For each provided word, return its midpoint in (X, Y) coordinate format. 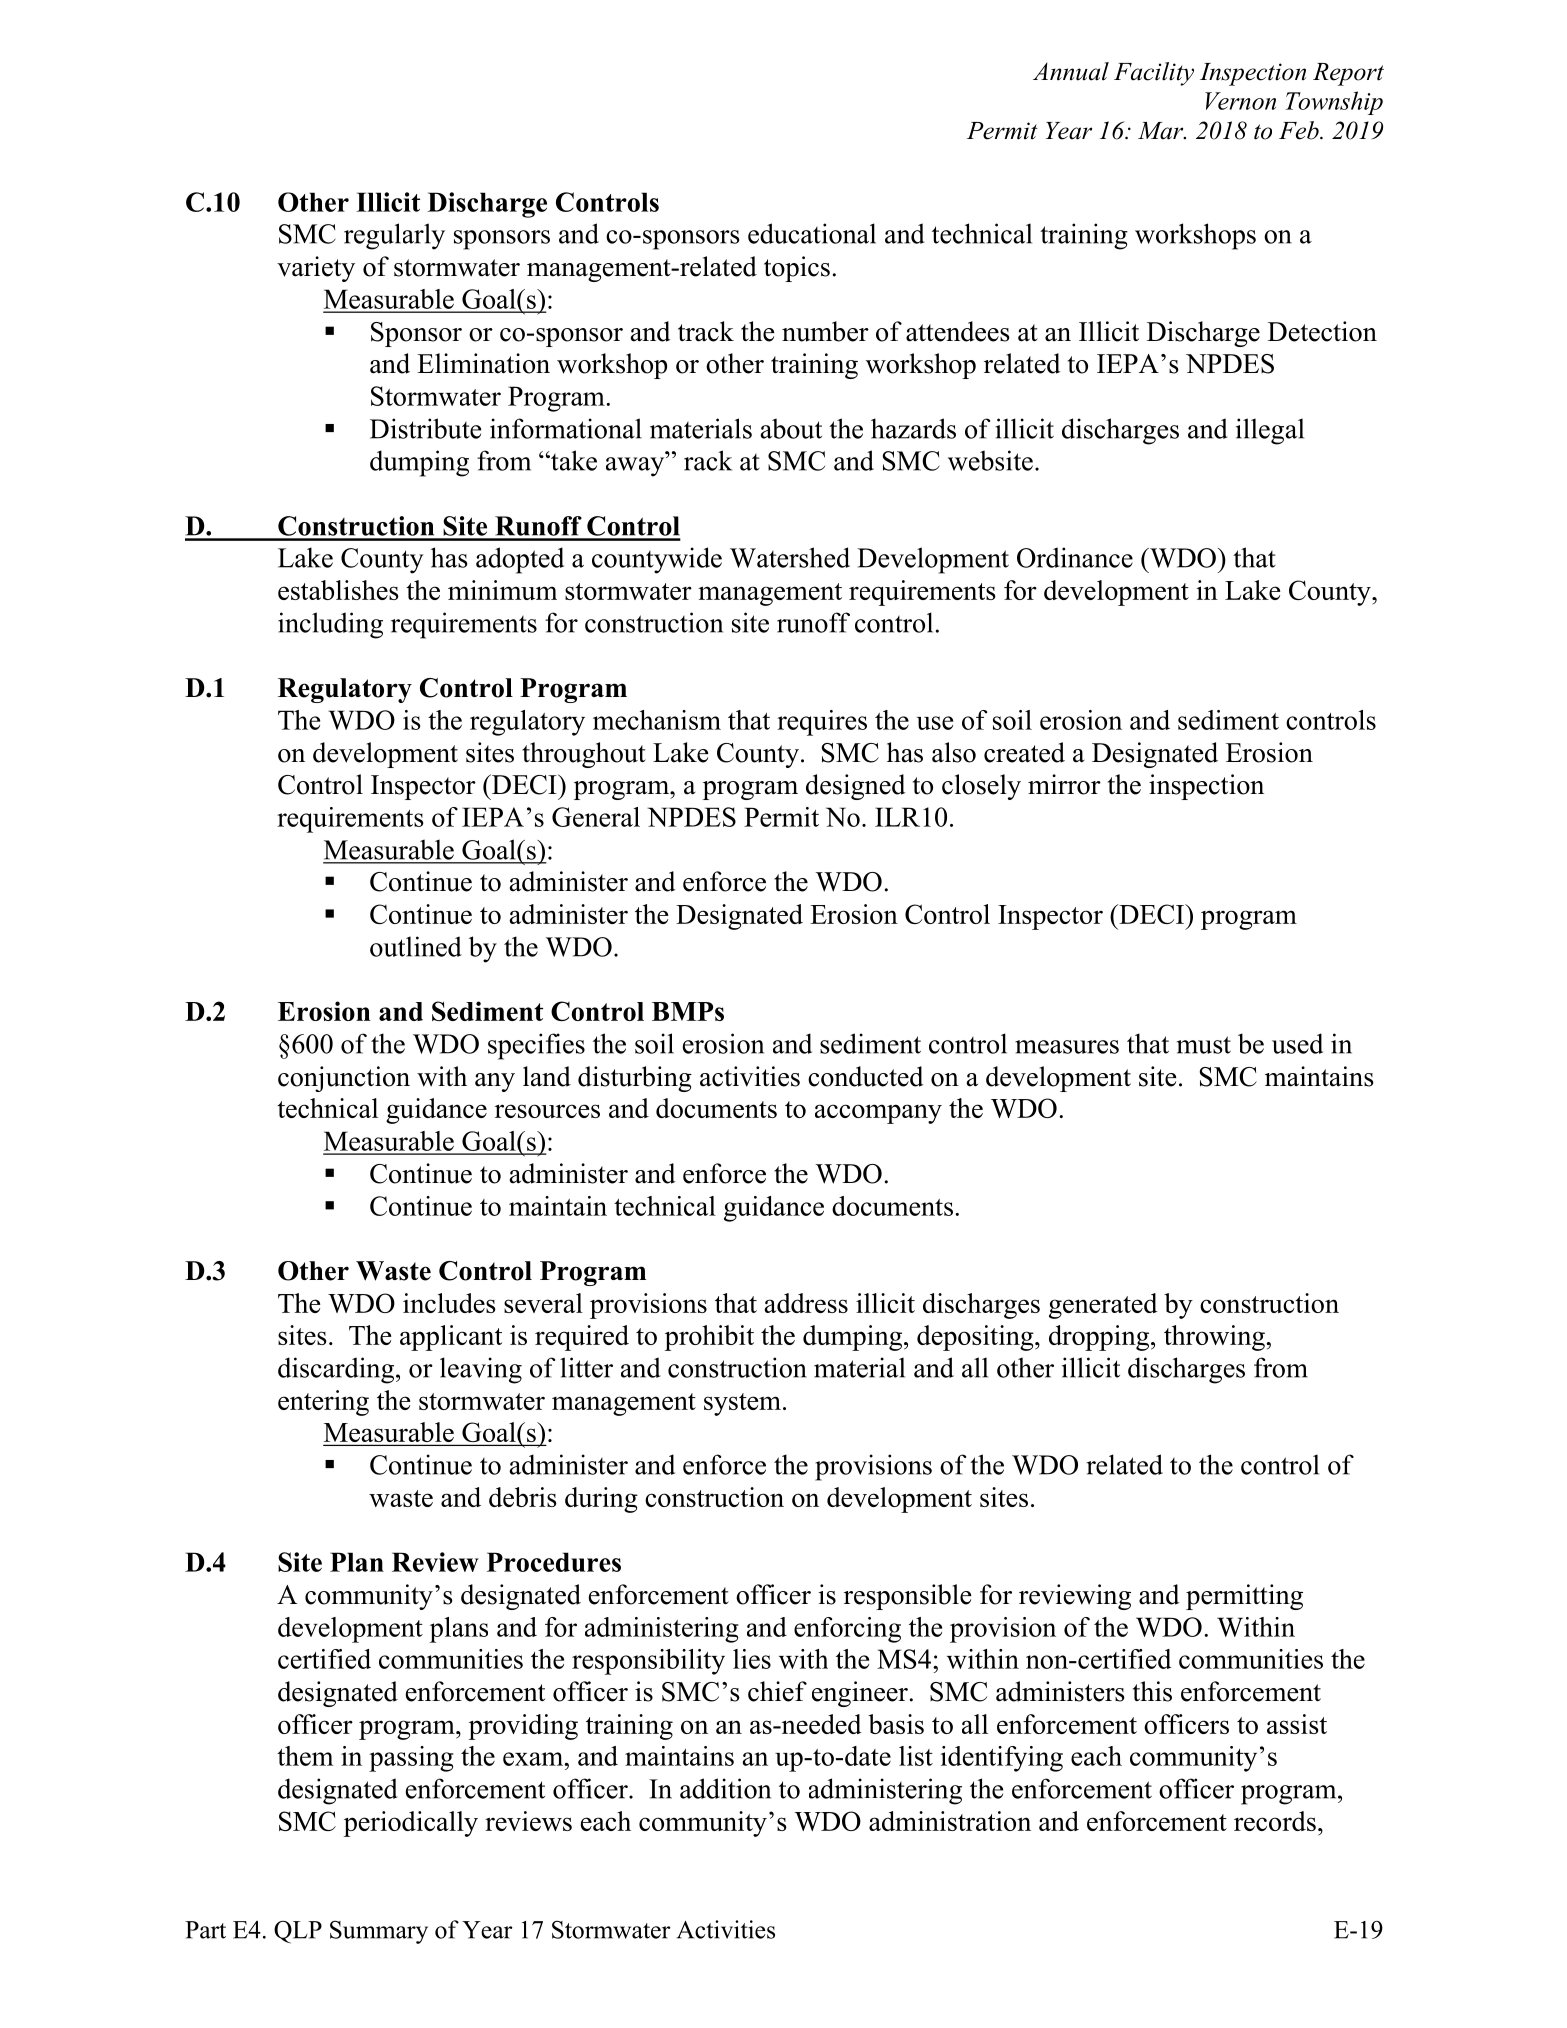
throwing (1214, 1338)
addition (725, 1788)
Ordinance (1075, 557)
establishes (338, 590)
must (1204, 1045)
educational (812, 233)
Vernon (1240, 101)
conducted (866, 1076)
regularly (394, 236)
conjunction (344, 1079)
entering (323, 1403)
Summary (379, 1932)
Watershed (790, 557)
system (742, 1404)
